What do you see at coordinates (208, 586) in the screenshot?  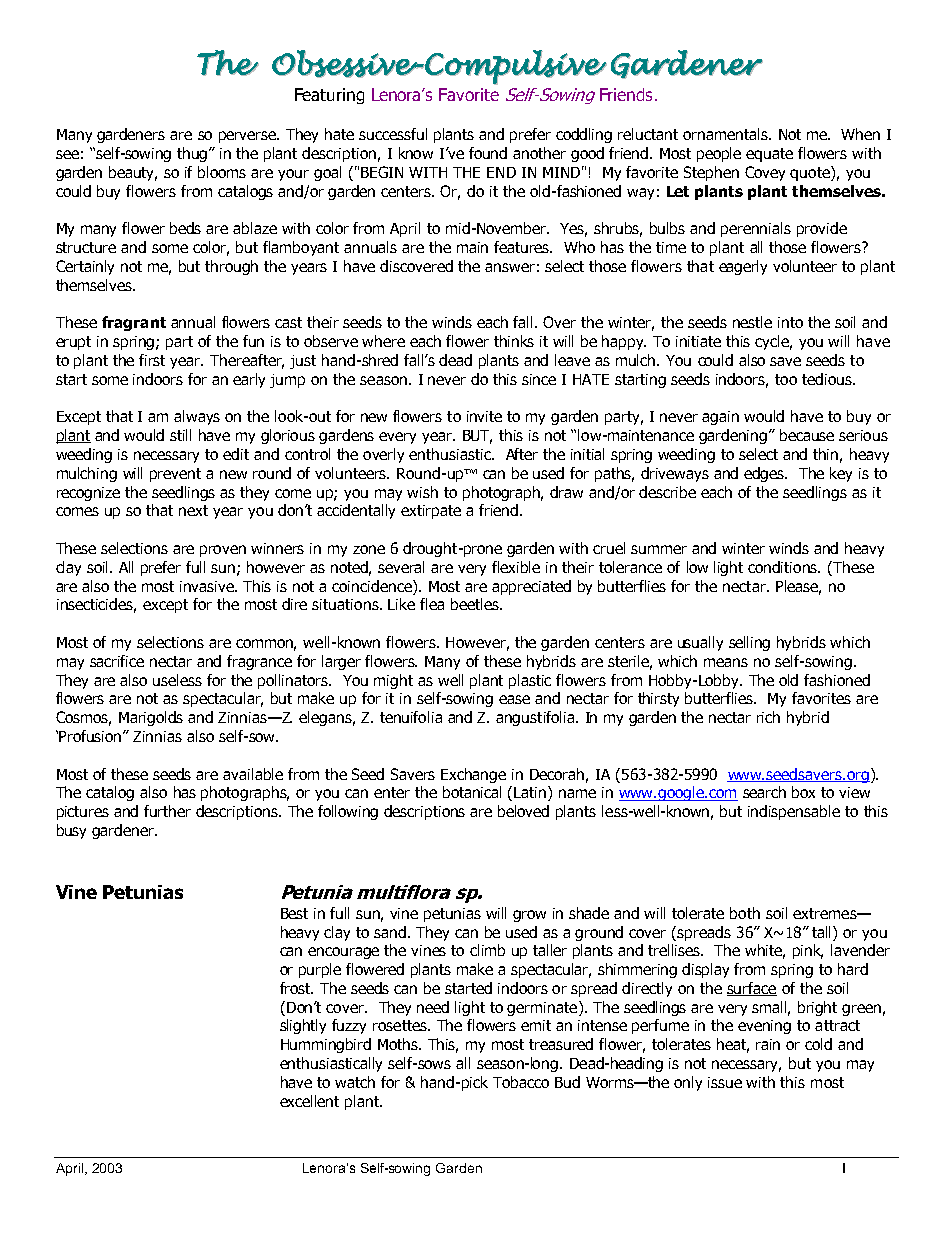 I see `invasive` at bounding box center [208, 586].
